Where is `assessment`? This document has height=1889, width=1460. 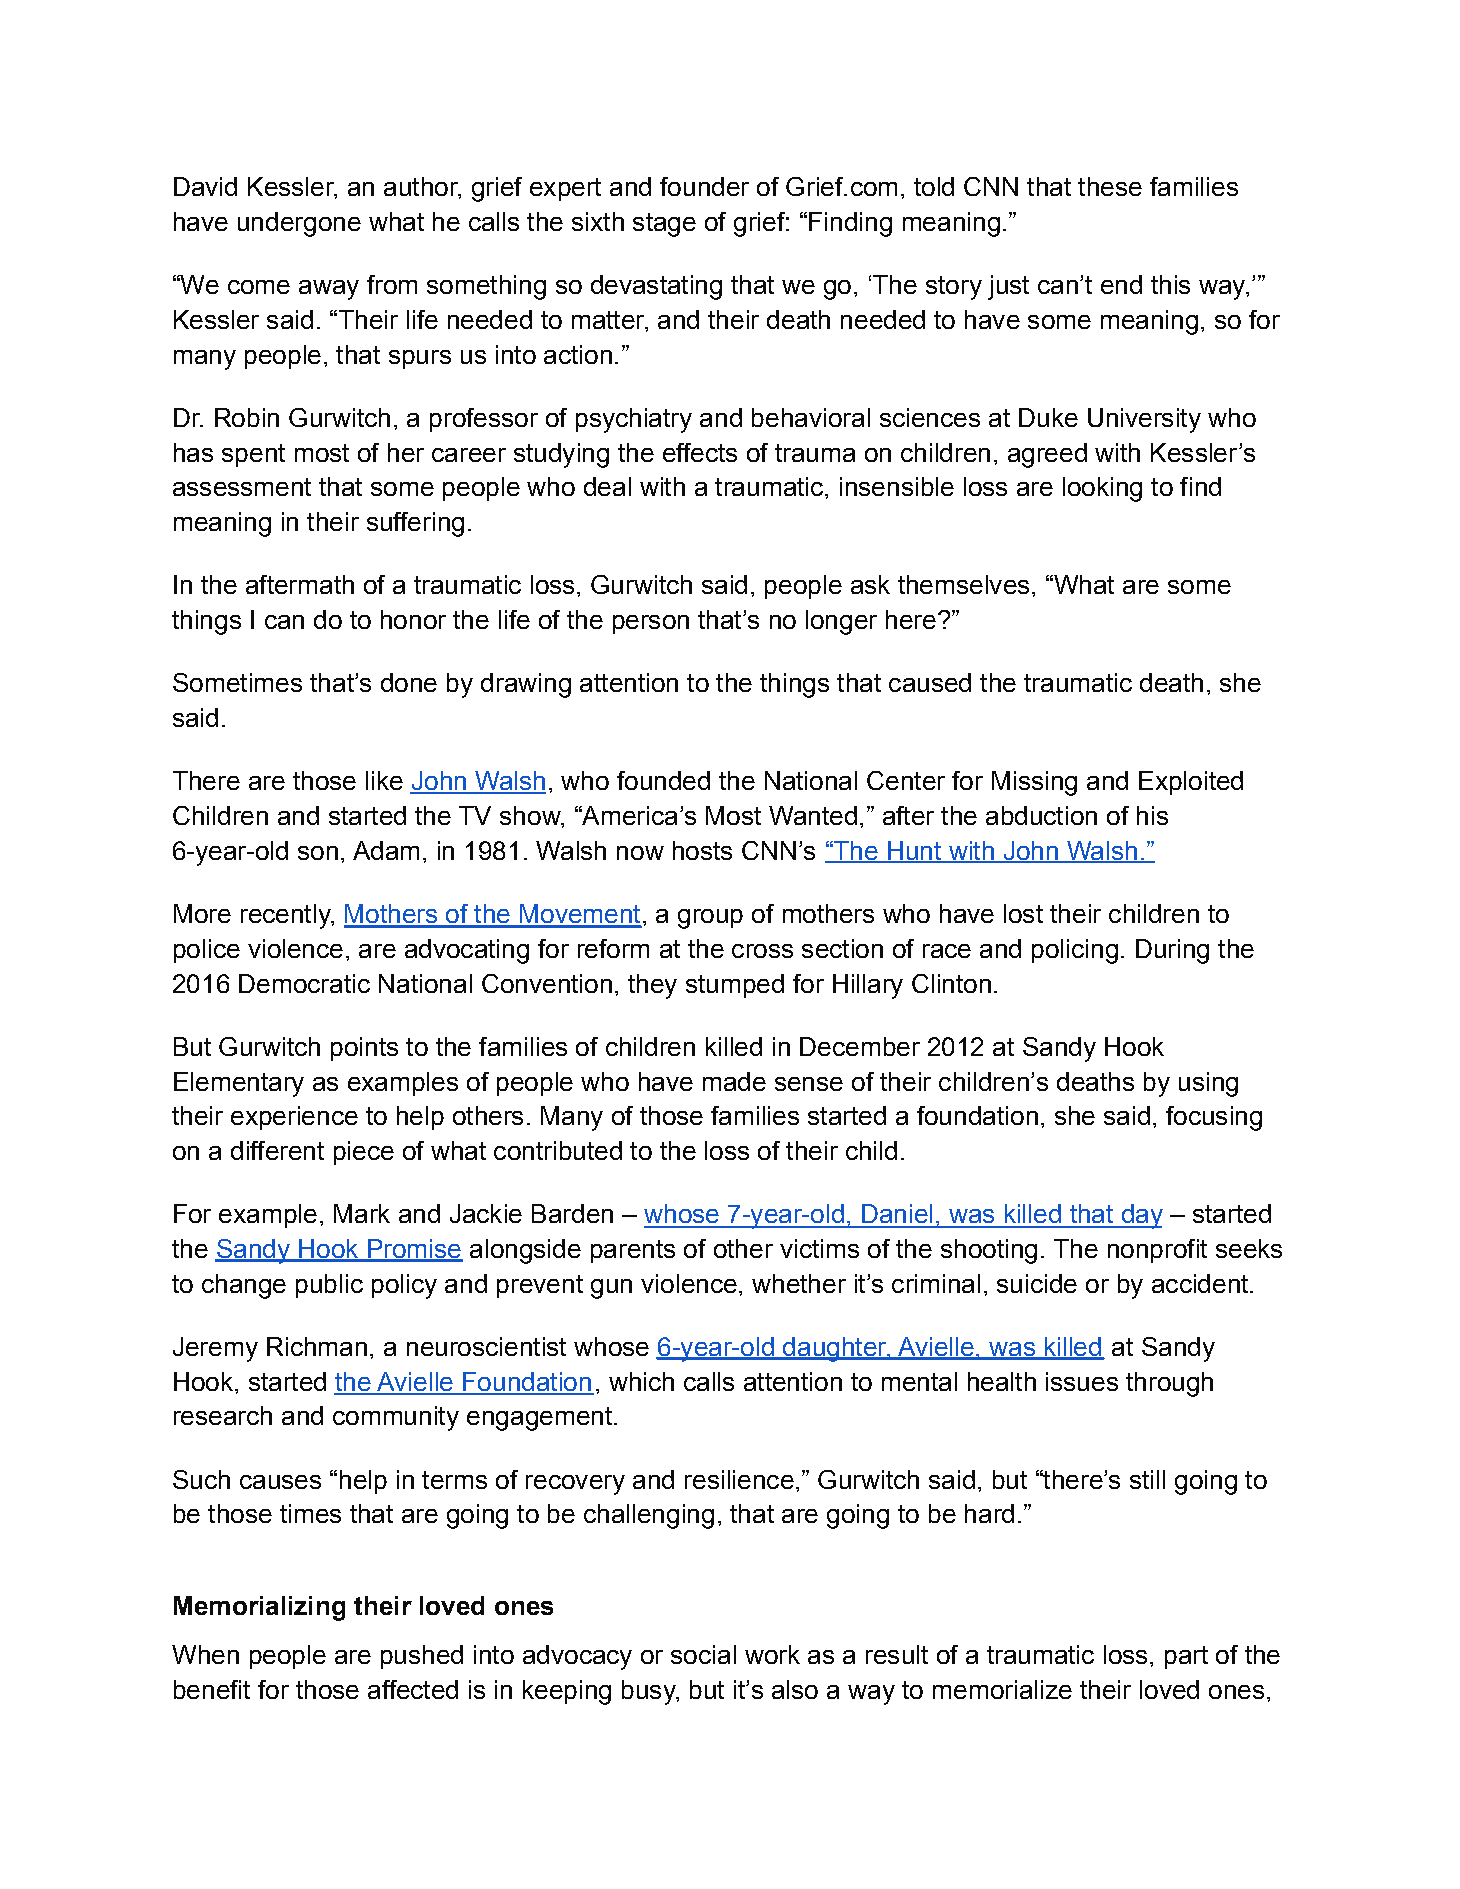 assessment is located at coordinates (242, 487).
